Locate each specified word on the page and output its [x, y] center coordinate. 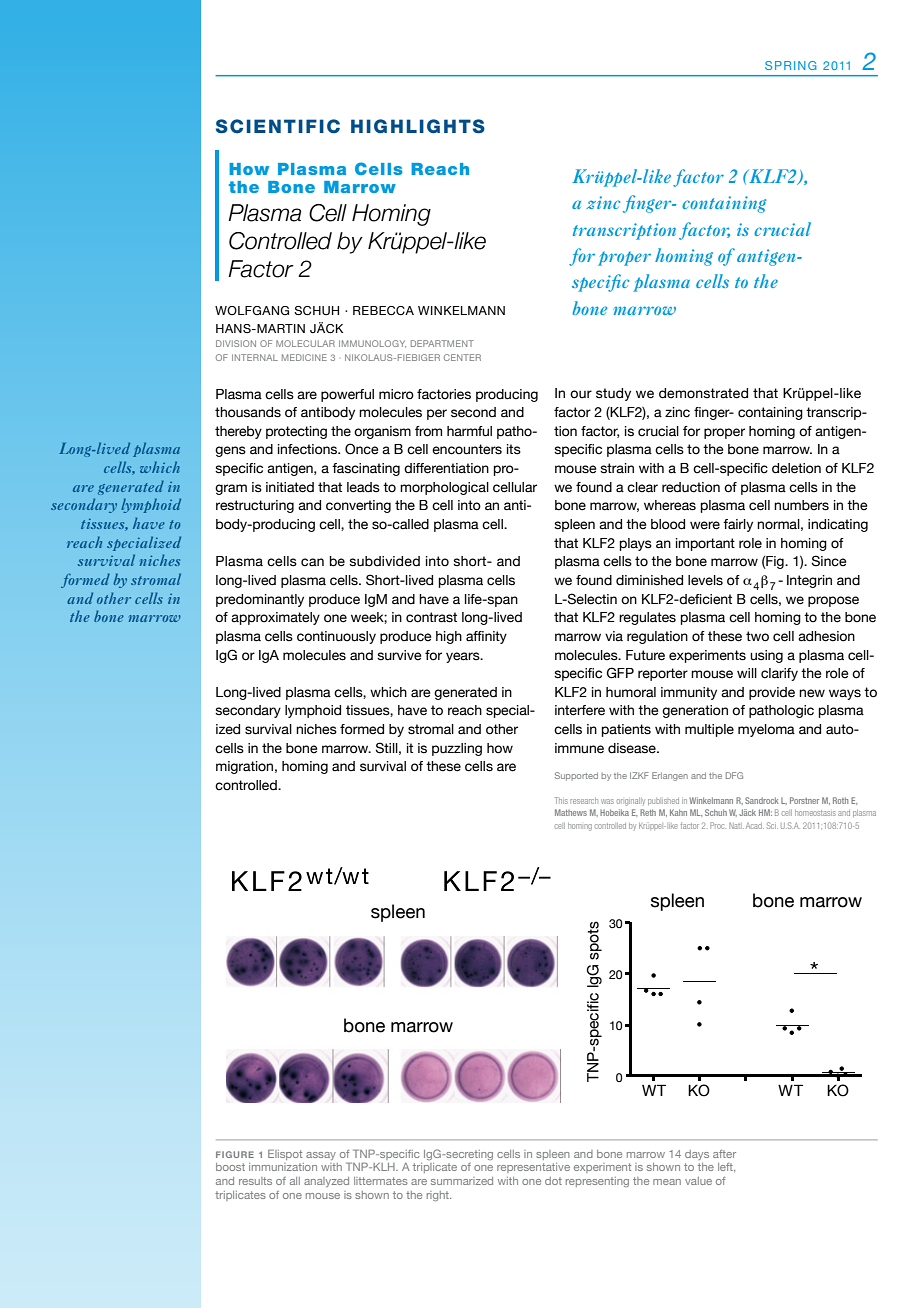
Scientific [278, 126]
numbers [801, 505]
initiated [290, 487]
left [726, 1167]
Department [442, 343]
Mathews [571, 812]
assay [321, 1156]
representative [533, 1168]
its [514, 449]
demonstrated [703, 393]
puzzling [457, 749]
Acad [755, 826]
